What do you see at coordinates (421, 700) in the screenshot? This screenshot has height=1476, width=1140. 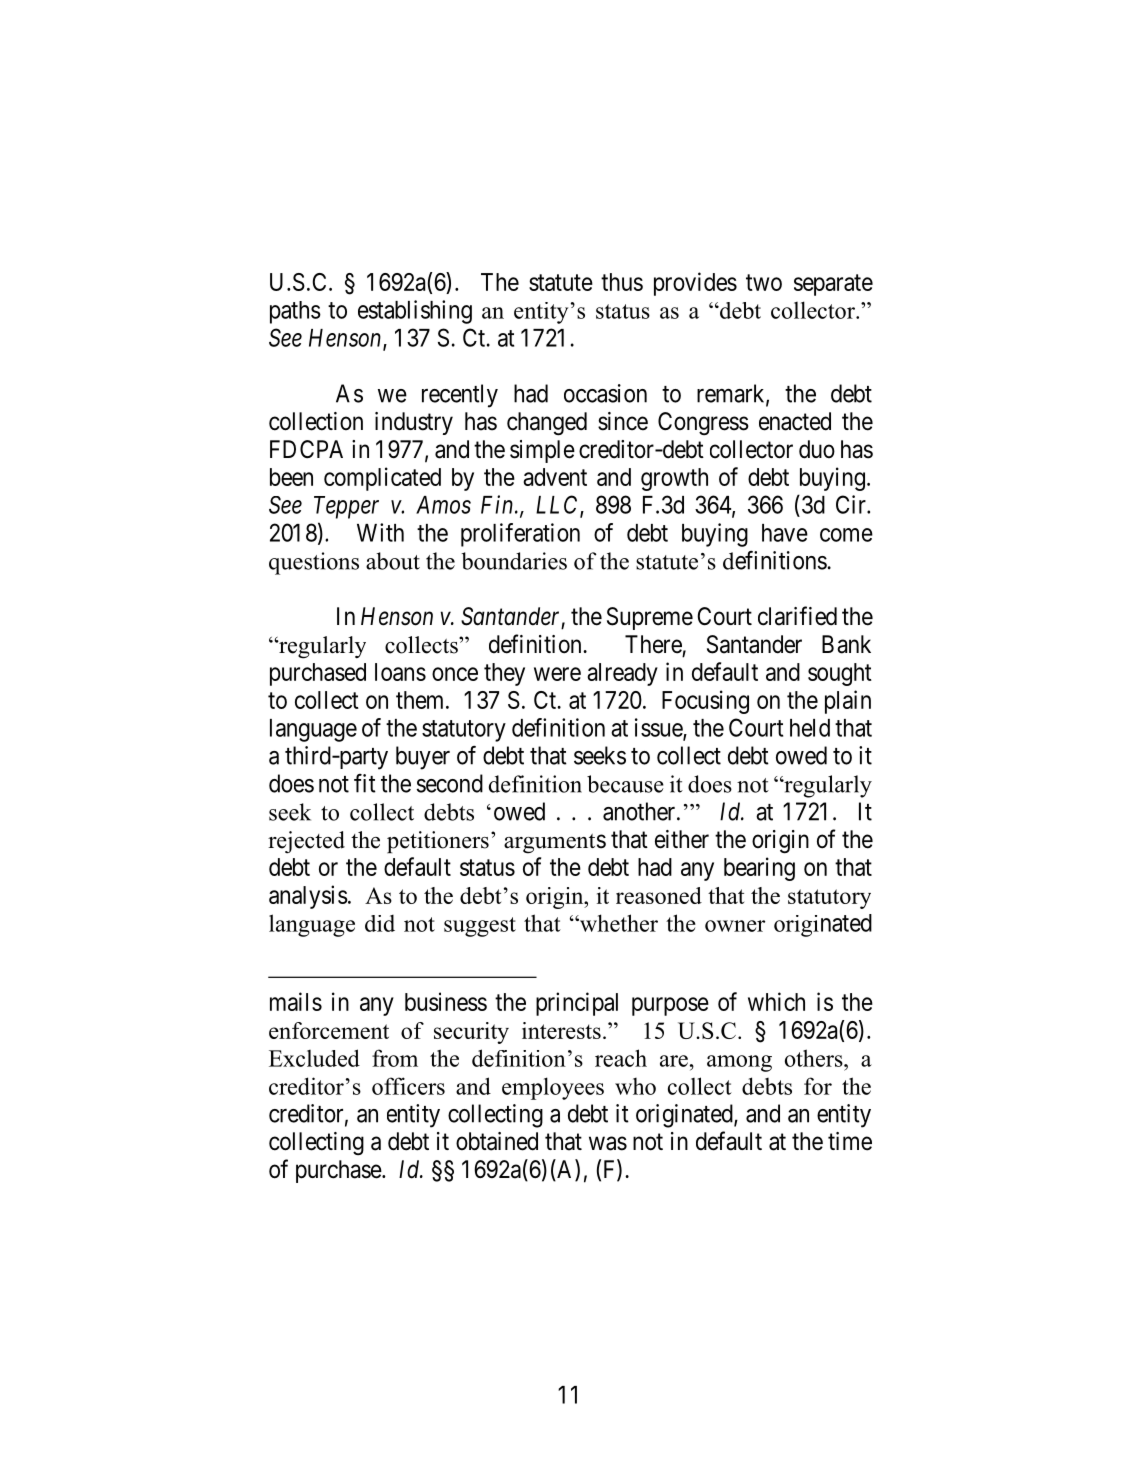 I see `them` at bounding box center [421, 700].
